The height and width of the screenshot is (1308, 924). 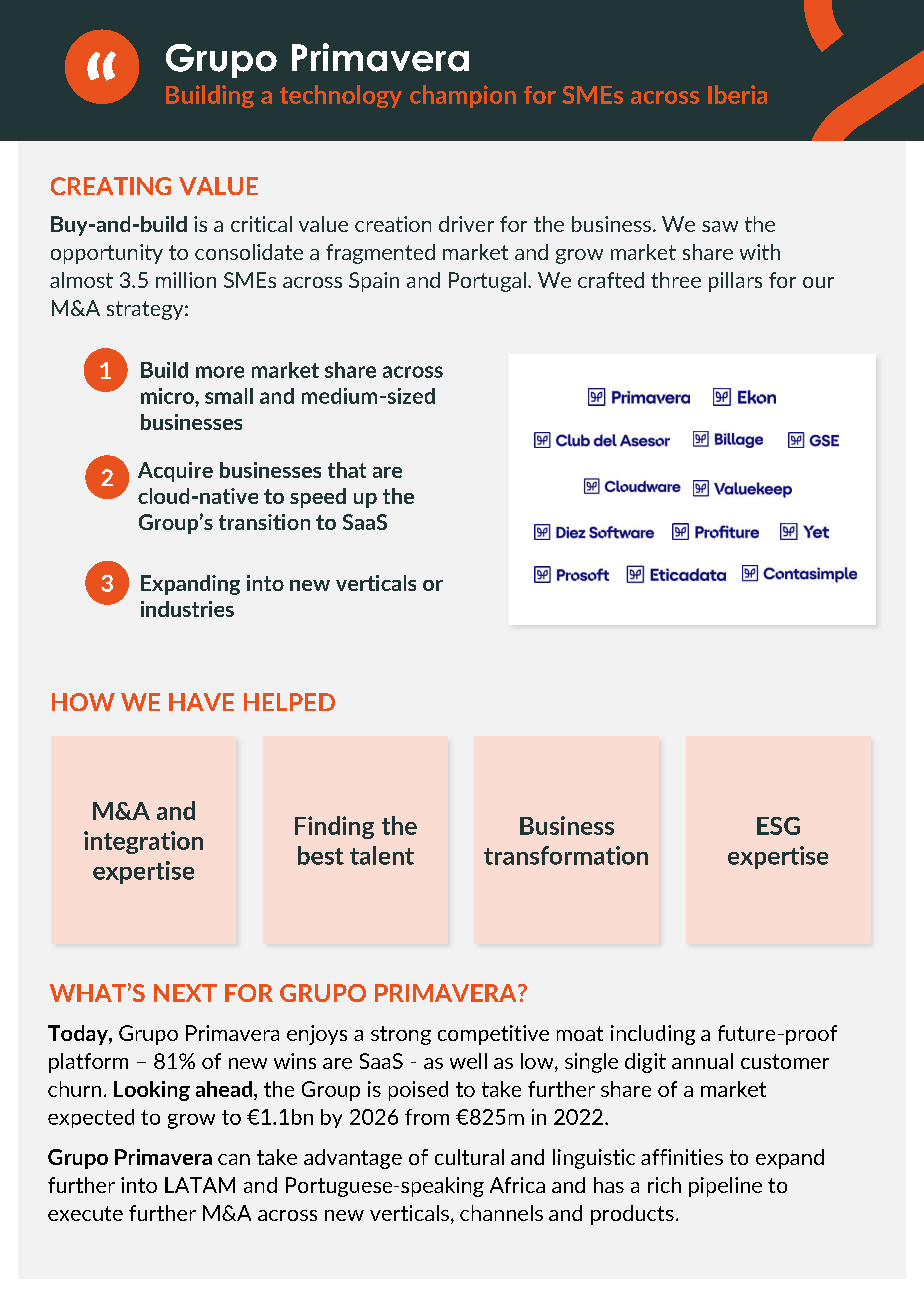 I want to click on Iberia, so click(x=737, y=94).
